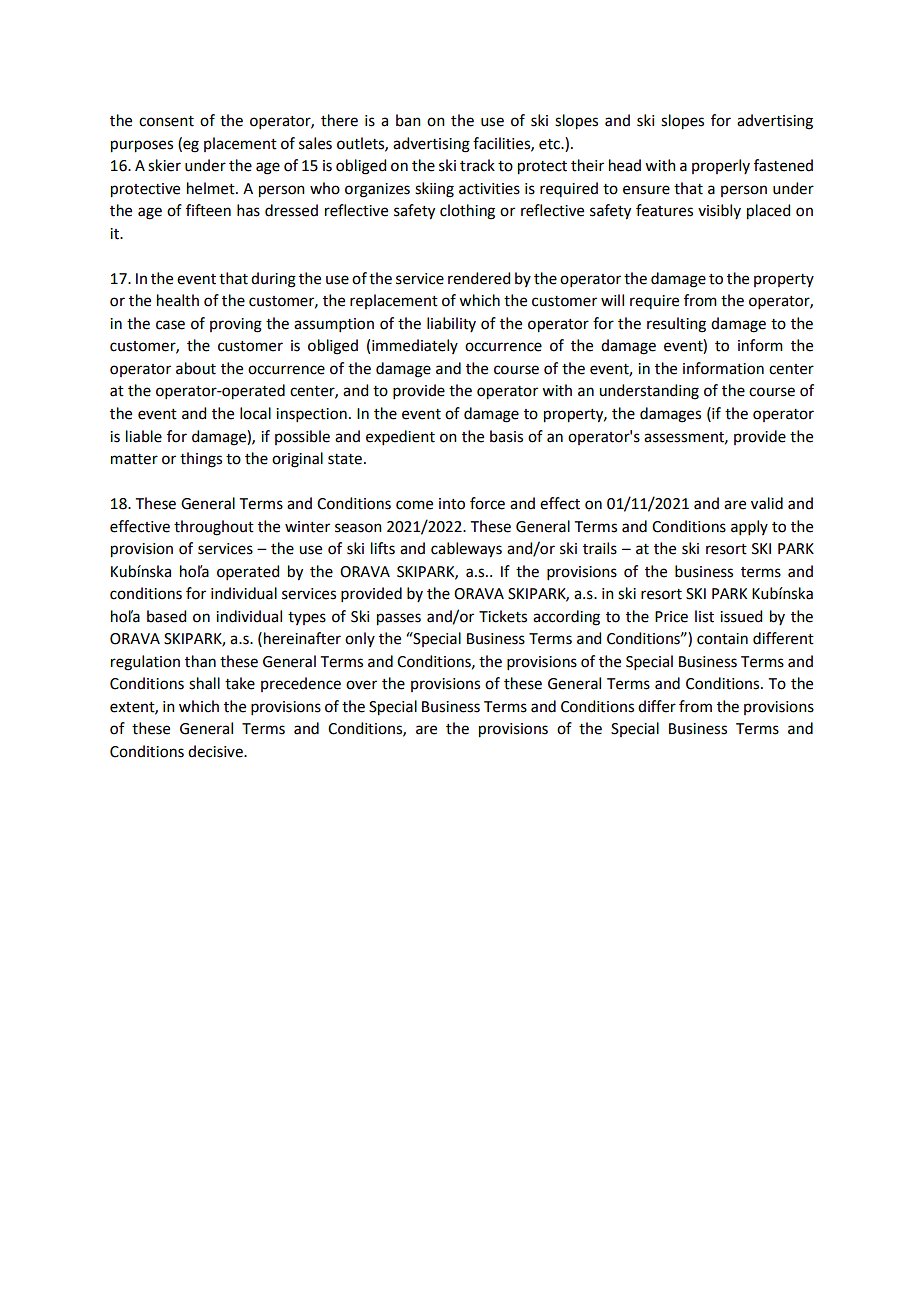 This image has height=1308, width=924. What do you see at coordinates (767, 503) in the image?
I see `valid` at bounding box center [767, 503].
